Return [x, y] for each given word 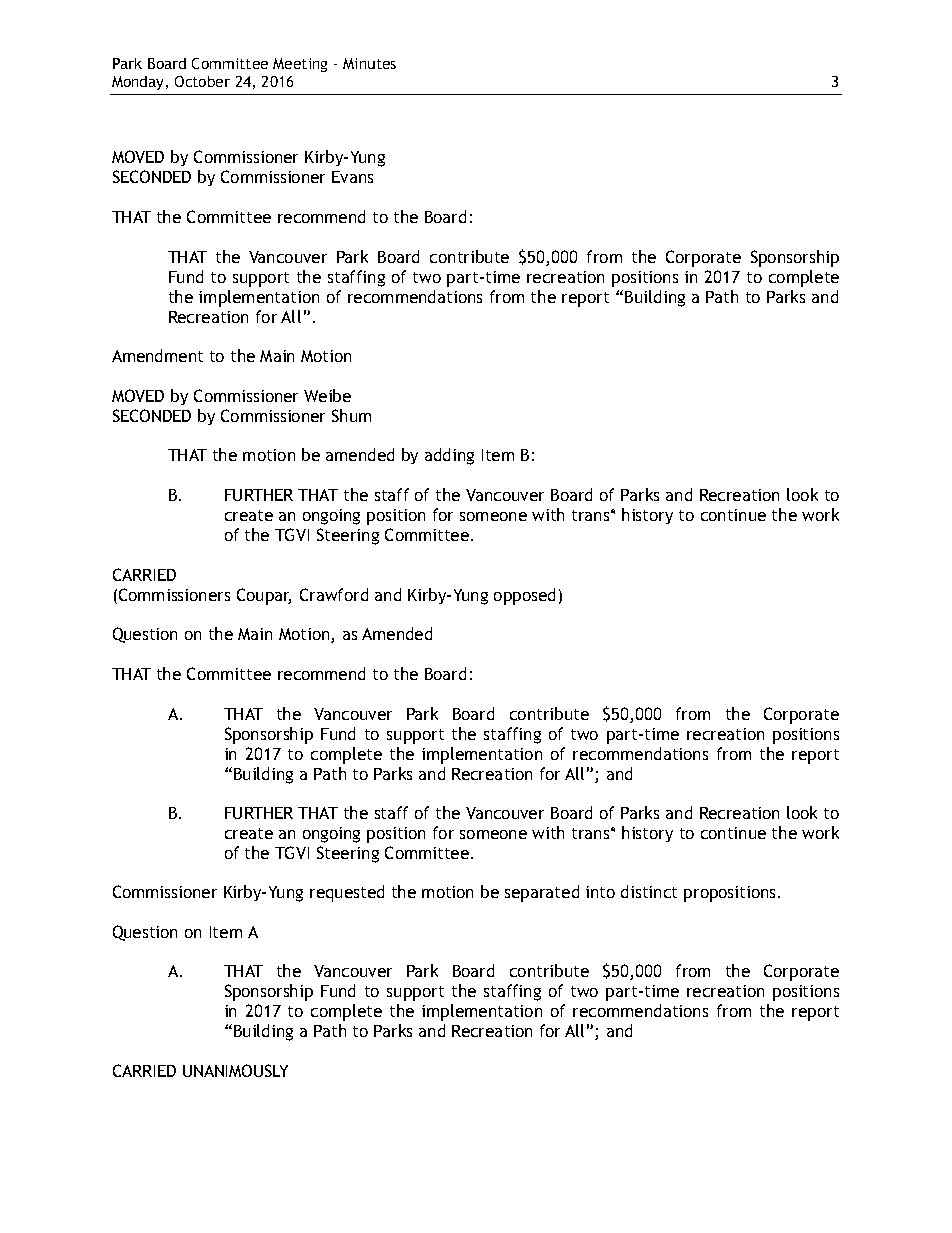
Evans [352, 177]
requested [347, 893]
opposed [524, 596]
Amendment [157, 355]
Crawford [334, 594]
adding [449, 456]
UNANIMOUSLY [235, 1070]
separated [542, 893]
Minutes [369, 63]
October [202, 81]
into [600, 892]
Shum [351, 415]
